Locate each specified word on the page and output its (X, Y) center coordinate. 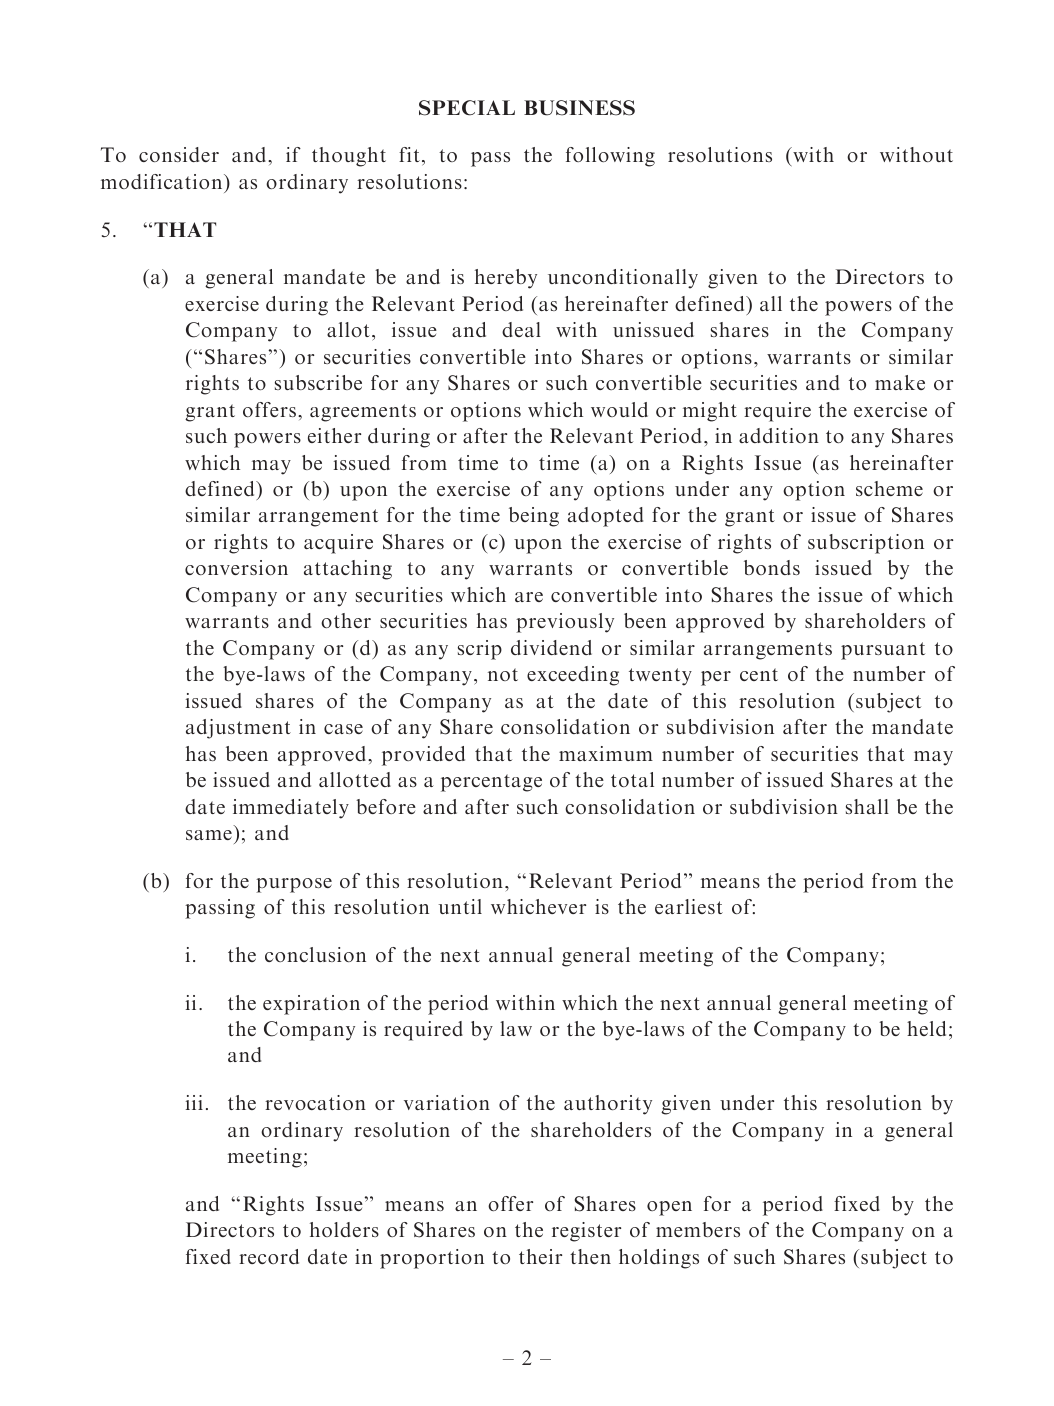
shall (867, 806)
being (534, 517)
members (698, 1229)
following (610, 157)
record (269, 1256)
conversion (236, 567)
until (460, 906)
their (540, 1256)
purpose (294, 885)
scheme (889, 488)
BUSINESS (579, 108)
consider (179, 154)
